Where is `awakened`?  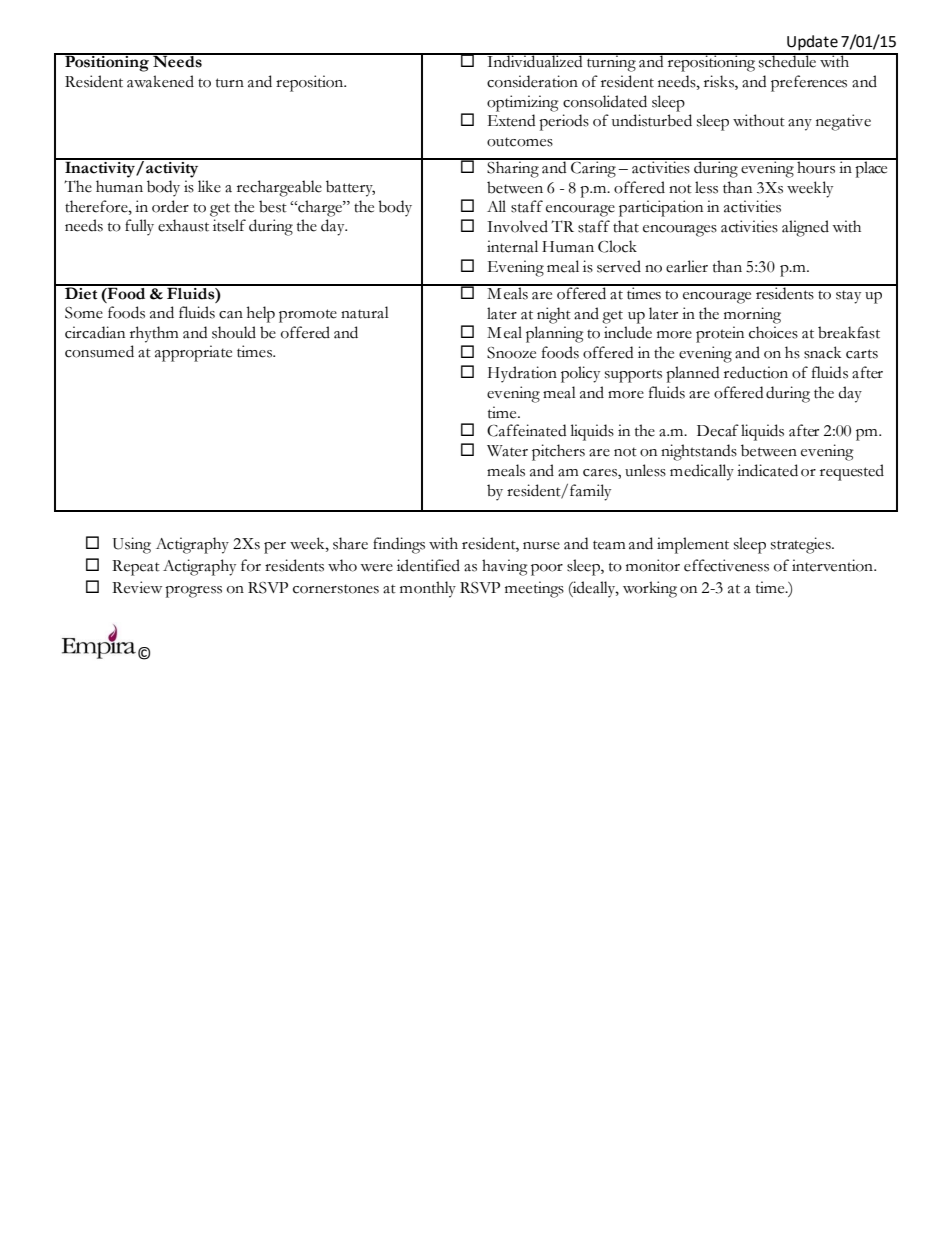
awakened is located at coordinates (160, 81).
